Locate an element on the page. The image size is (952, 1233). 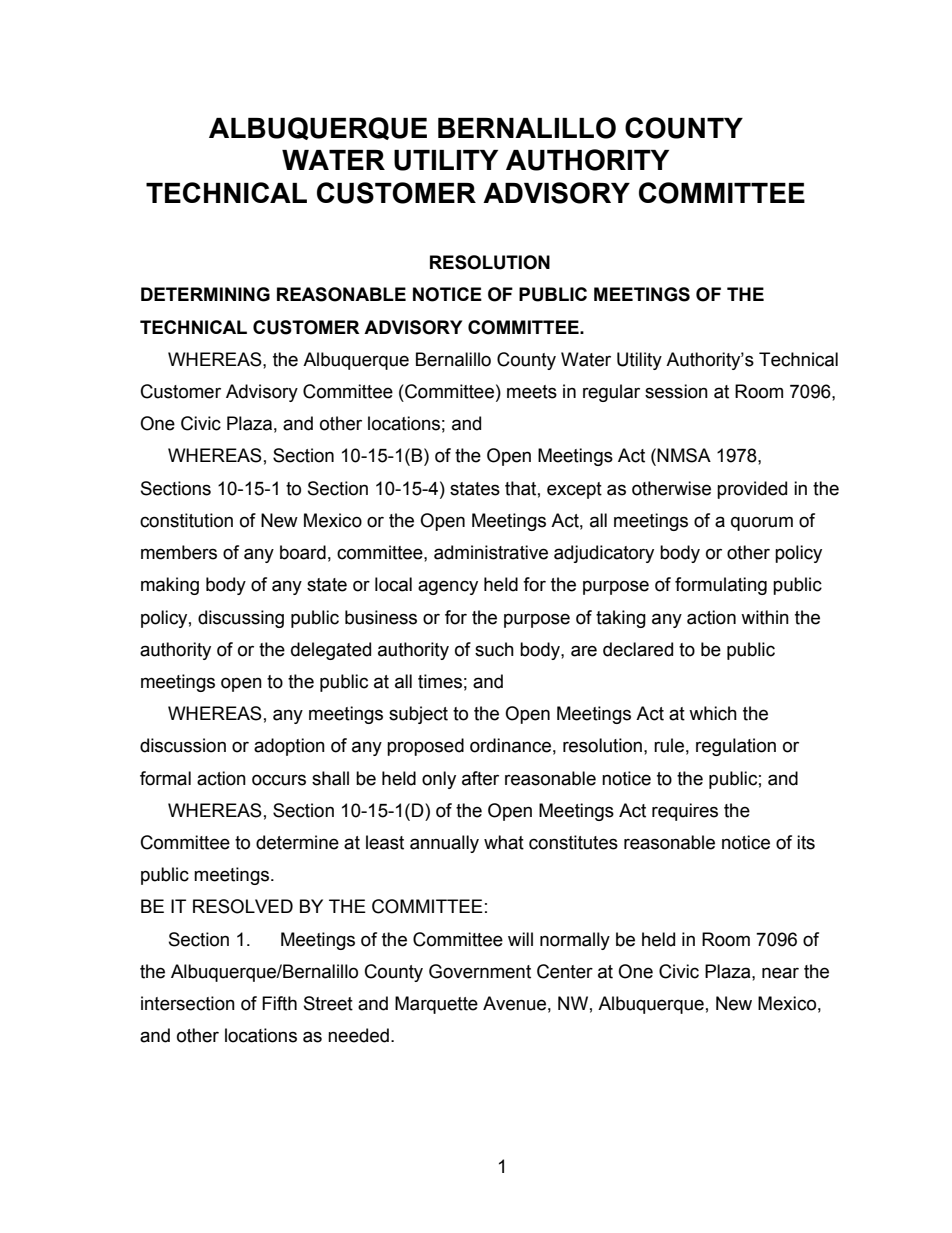
regulation is located at coordinates (736, 747).
